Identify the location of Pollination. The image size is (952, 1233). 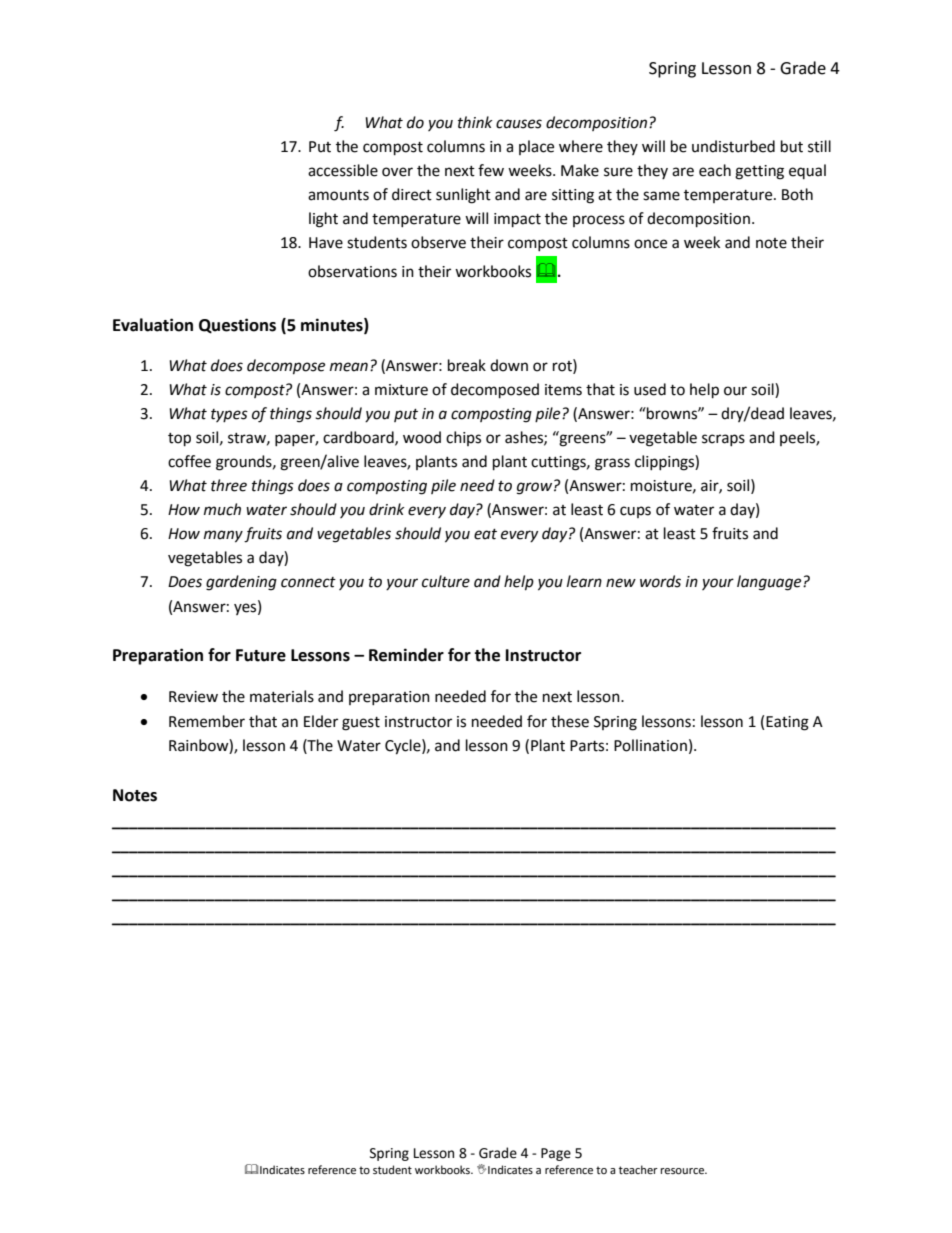
(650, 745).
